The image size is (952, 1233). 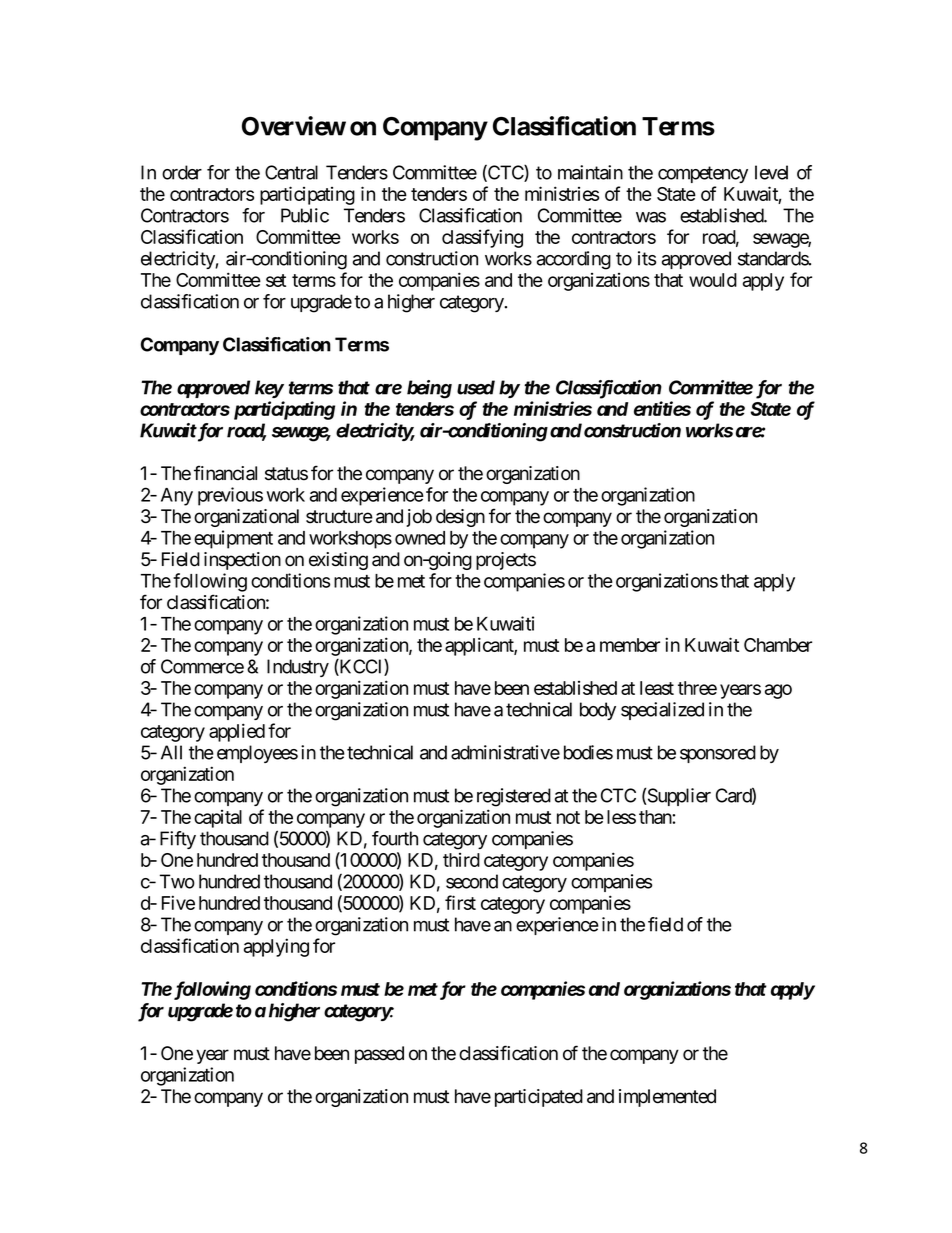 What do you see at coordinates (656, 817) in the page?
I see `than` at bounding box center [656, 817].
